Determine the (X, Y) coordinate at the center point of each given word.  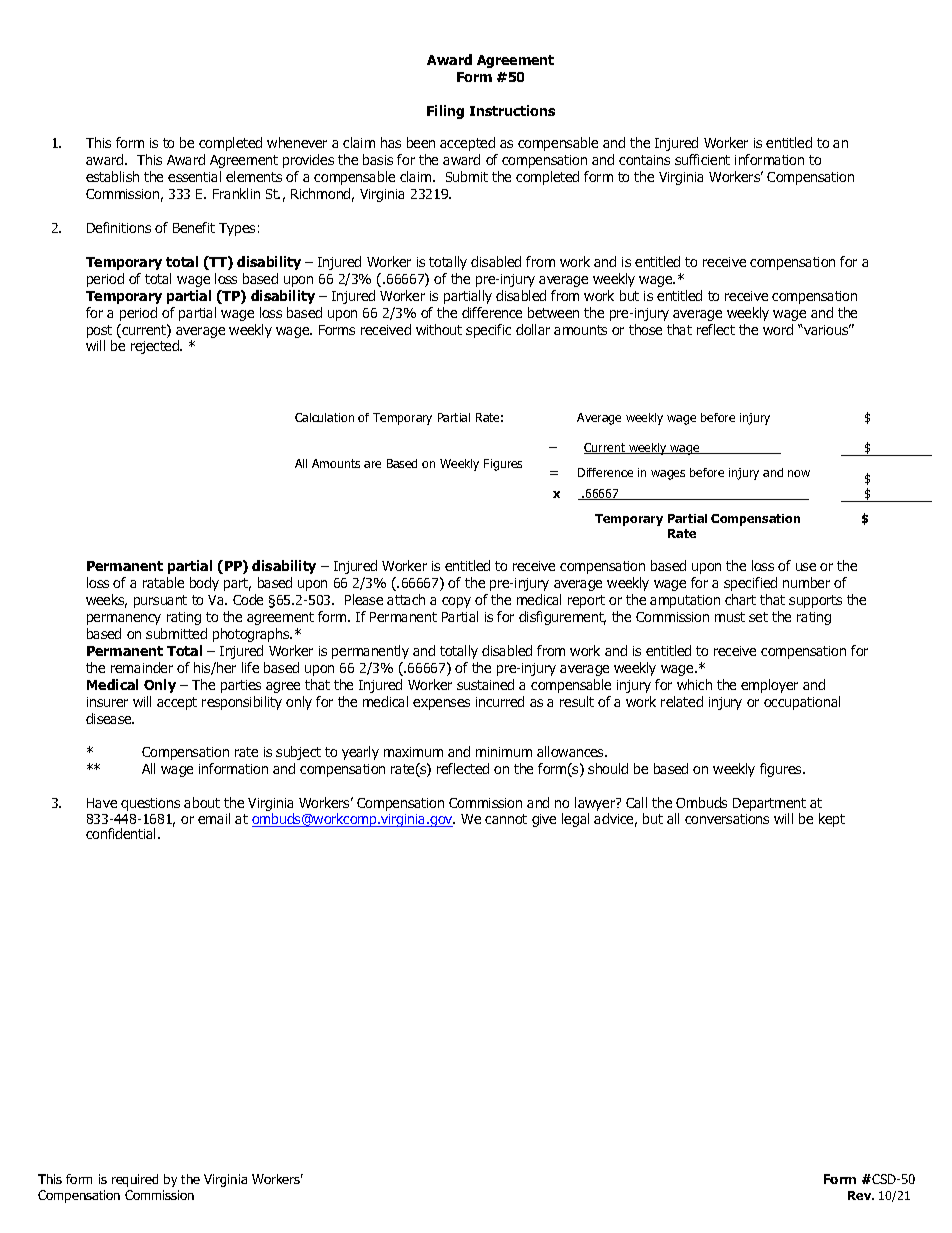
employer (769, 686)
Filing (445, 112)
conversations (727, 819)
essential (194, 176)
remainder (142, 667)
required (135, 1180)
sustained (485, 684)
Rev (861, 1195)
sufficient (702, 159)
